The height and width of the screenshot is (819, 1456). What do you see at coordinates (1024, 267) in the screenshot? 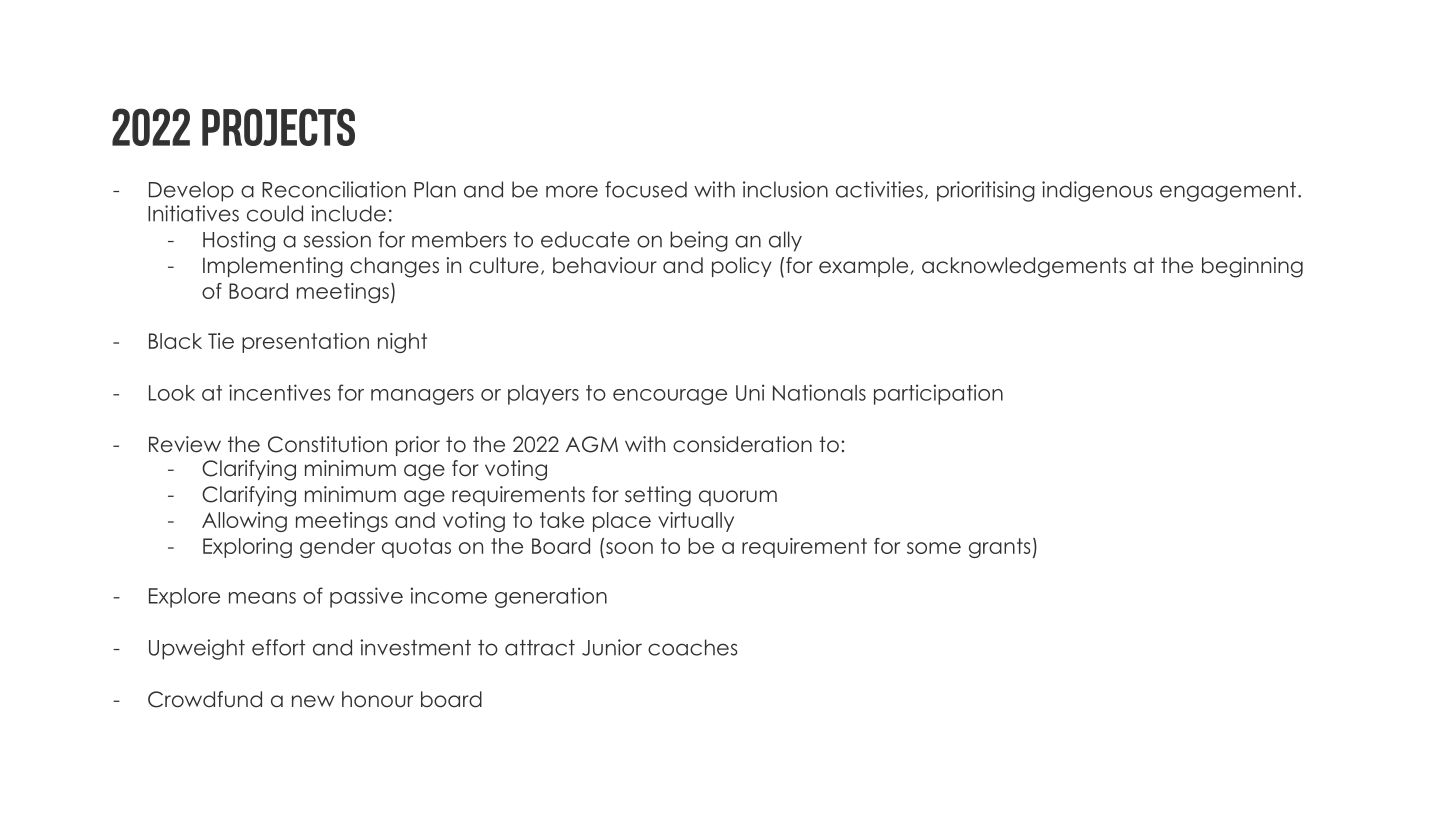
I see `acknowledgements` at bounding box center [1024, 267].
